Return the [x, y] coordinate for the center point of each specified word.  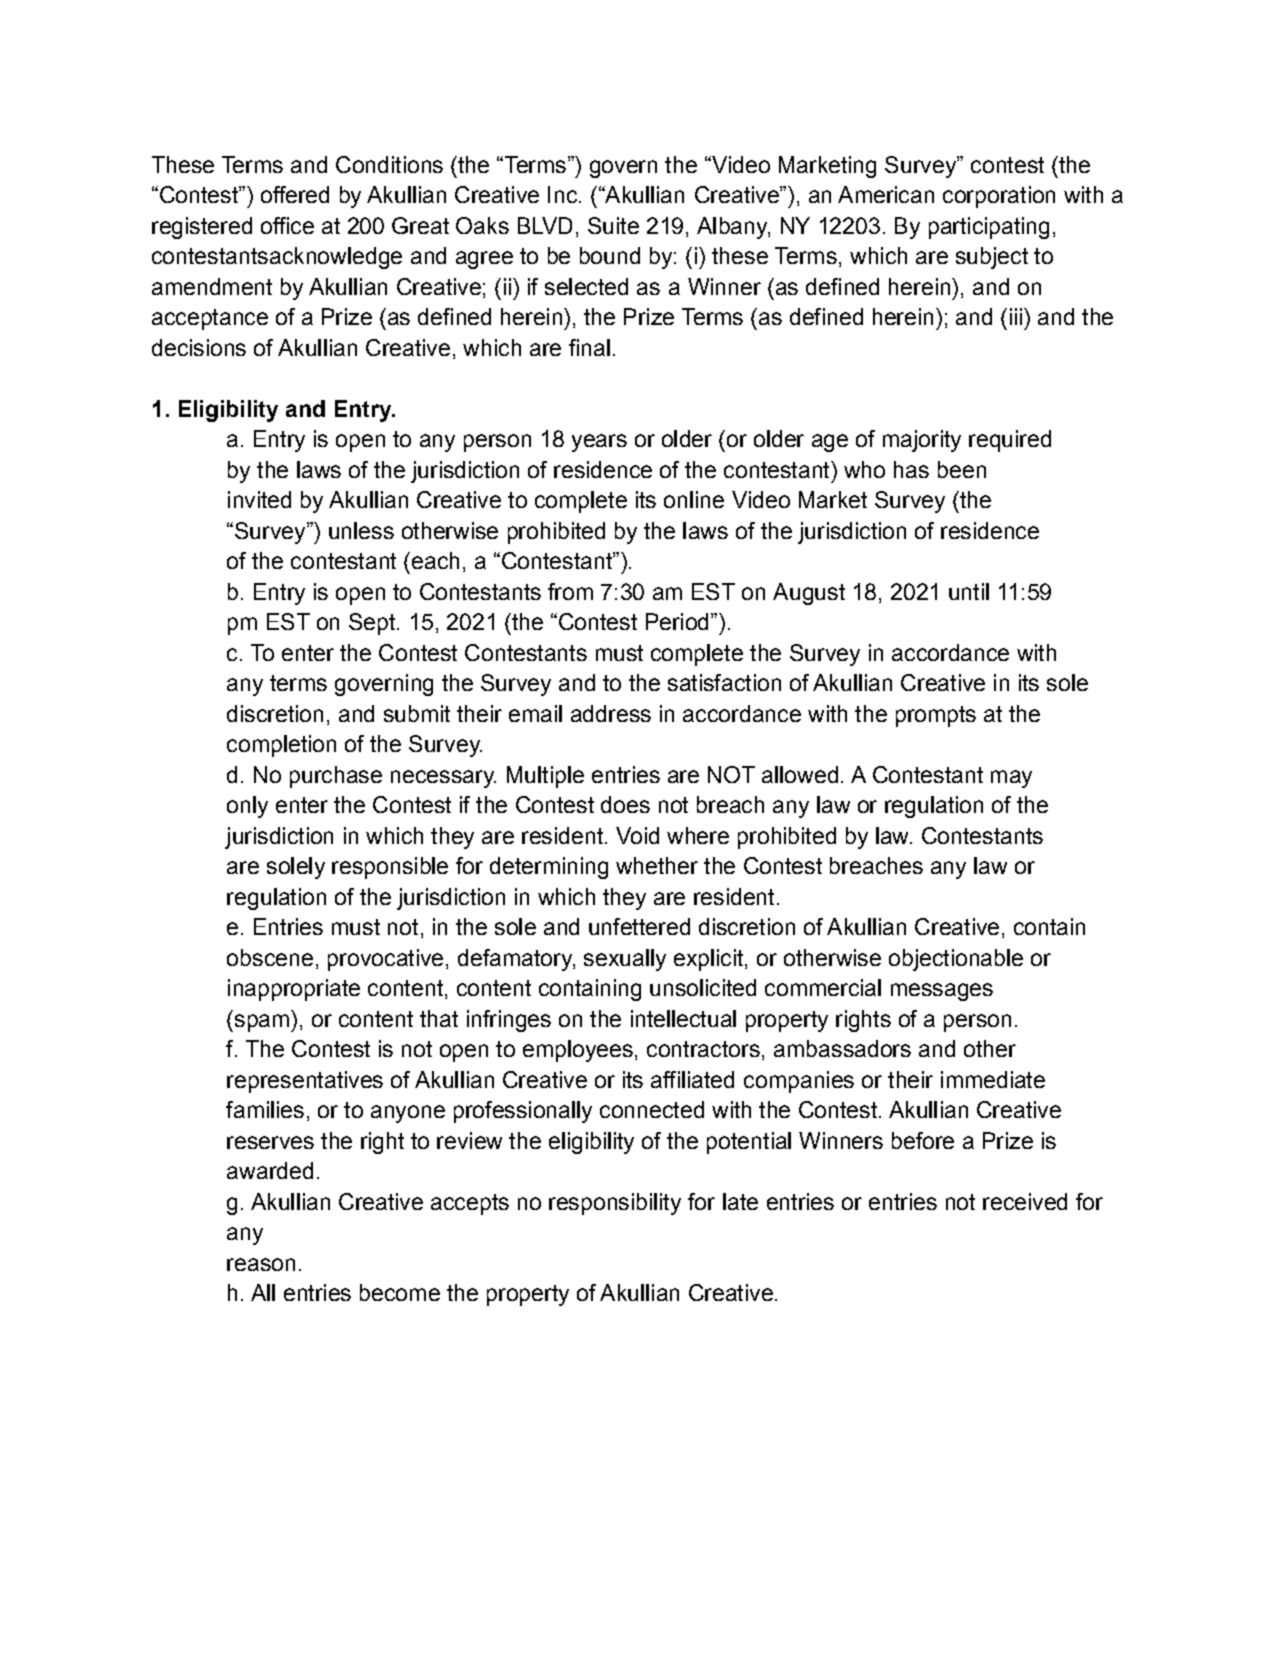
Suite [613, 225]
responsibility [615, 1204]
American [886, 194]
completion [281, 746]
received [1025, 1201]
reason [261, 1264]
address [611, 713]
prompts [936, 716]
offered [295, 194]
